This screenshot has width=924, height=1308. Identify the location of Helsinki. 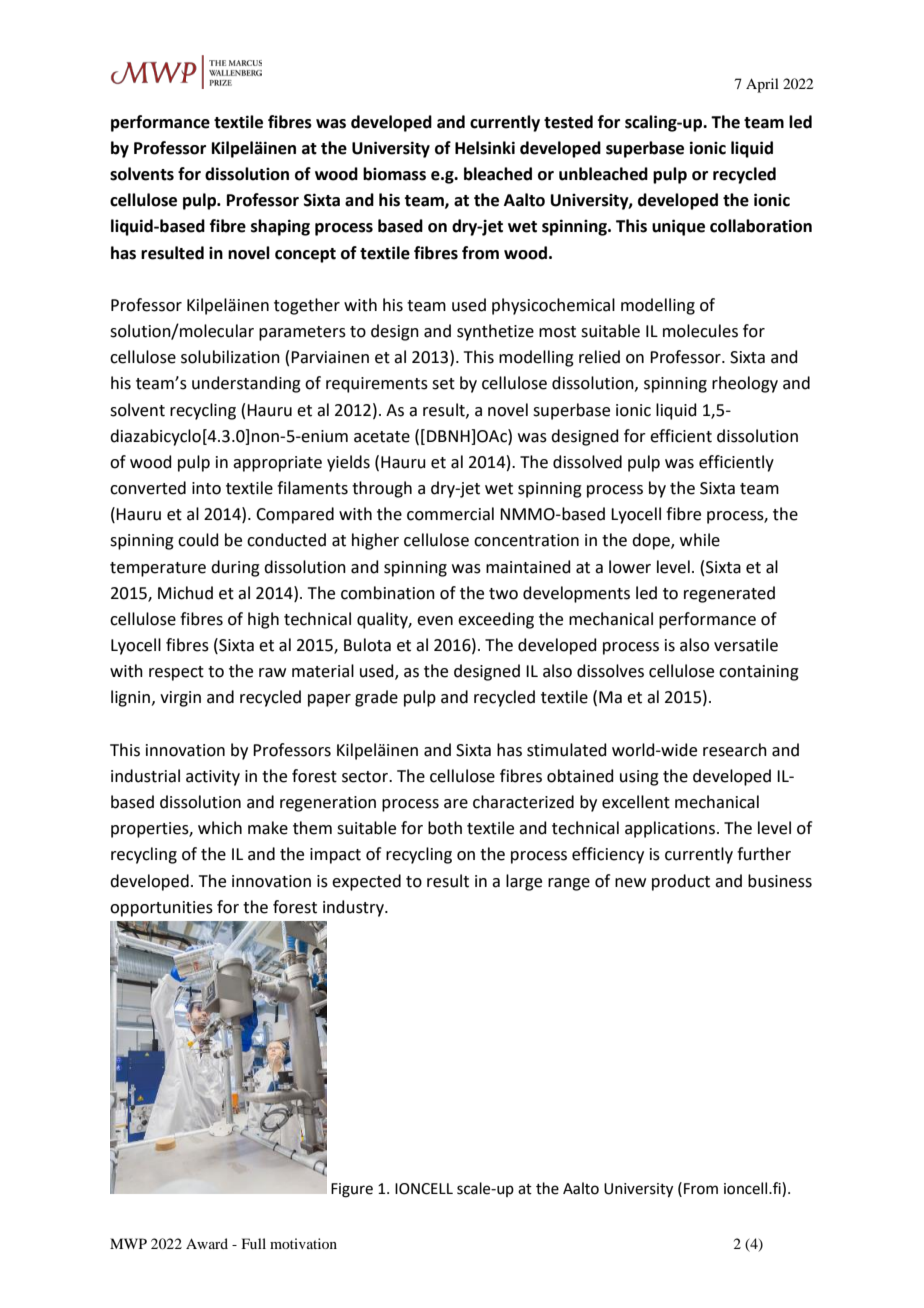
(485, 148).
